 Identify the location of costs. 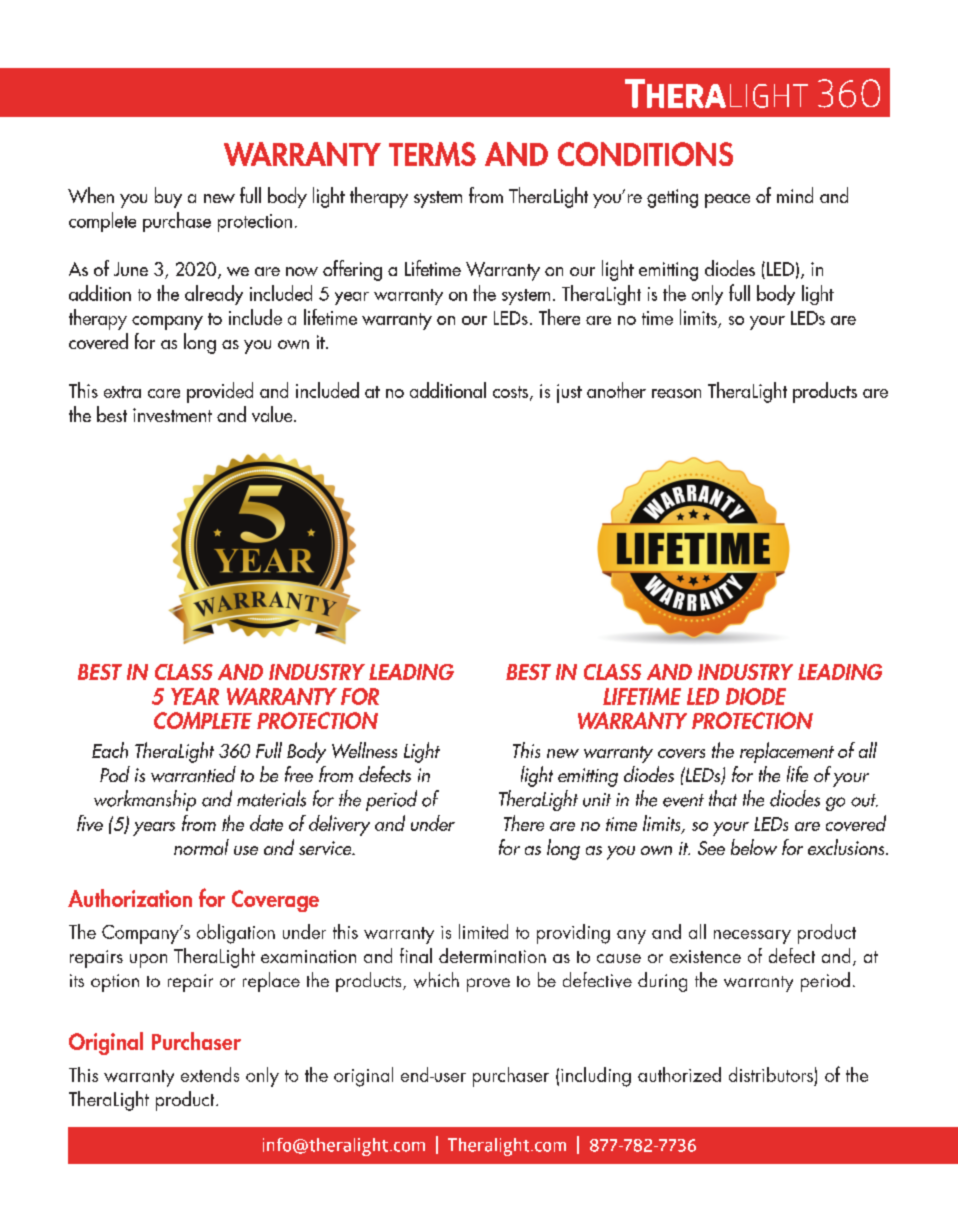
(512, 393).
